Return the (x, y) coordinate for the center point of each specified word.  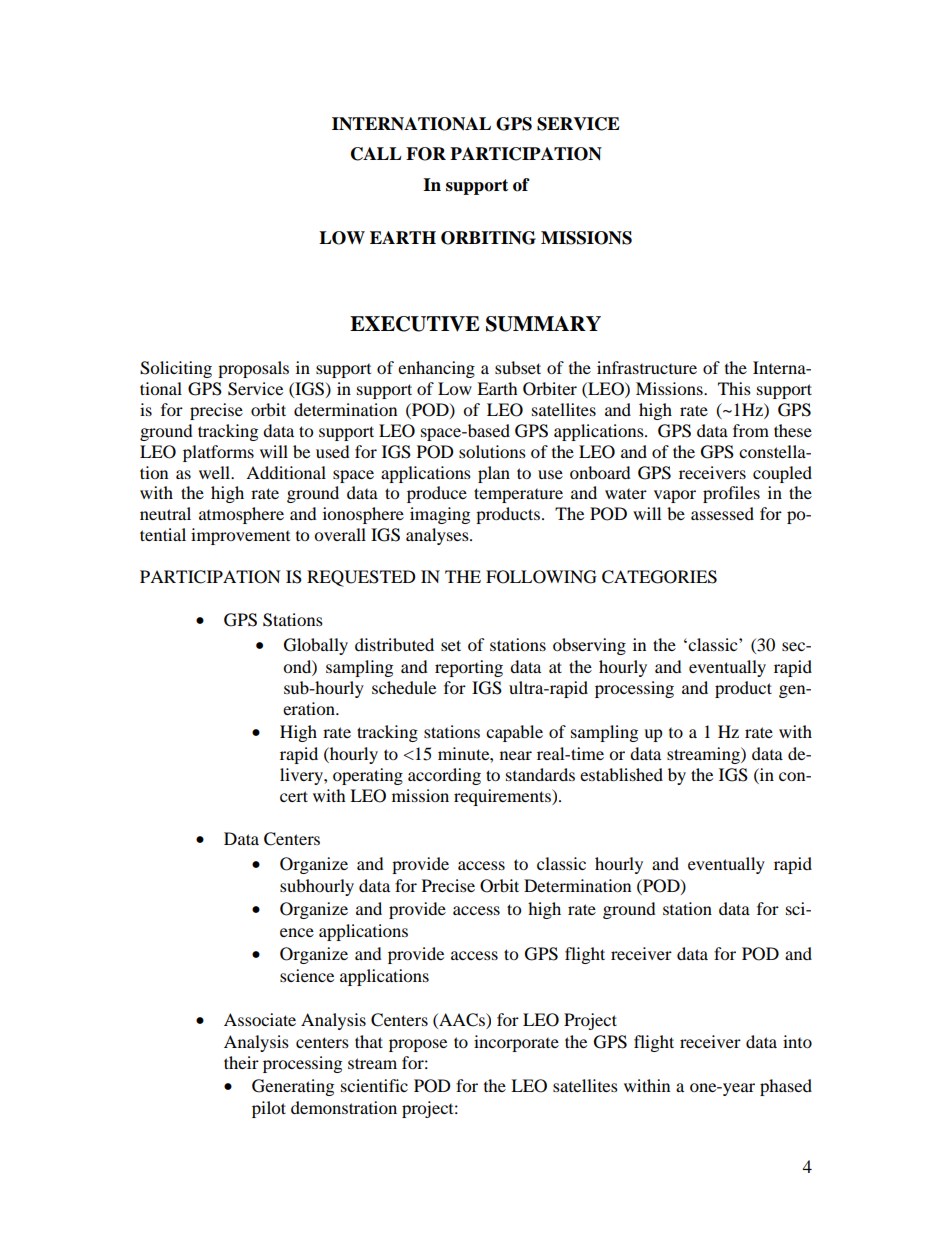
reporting (469, 668)
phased (786, 1087)
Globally (316, 646)
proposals (253, 369)
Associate (260, 1019)
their (241, 1062)
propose (418, 1045)
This (734, 388)
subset (518, 367)
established (621, 774)
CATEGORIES (659, 577)
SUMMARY (543, 324)
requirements (503, 797)
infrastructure (647, 367)
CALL (376, 154)
